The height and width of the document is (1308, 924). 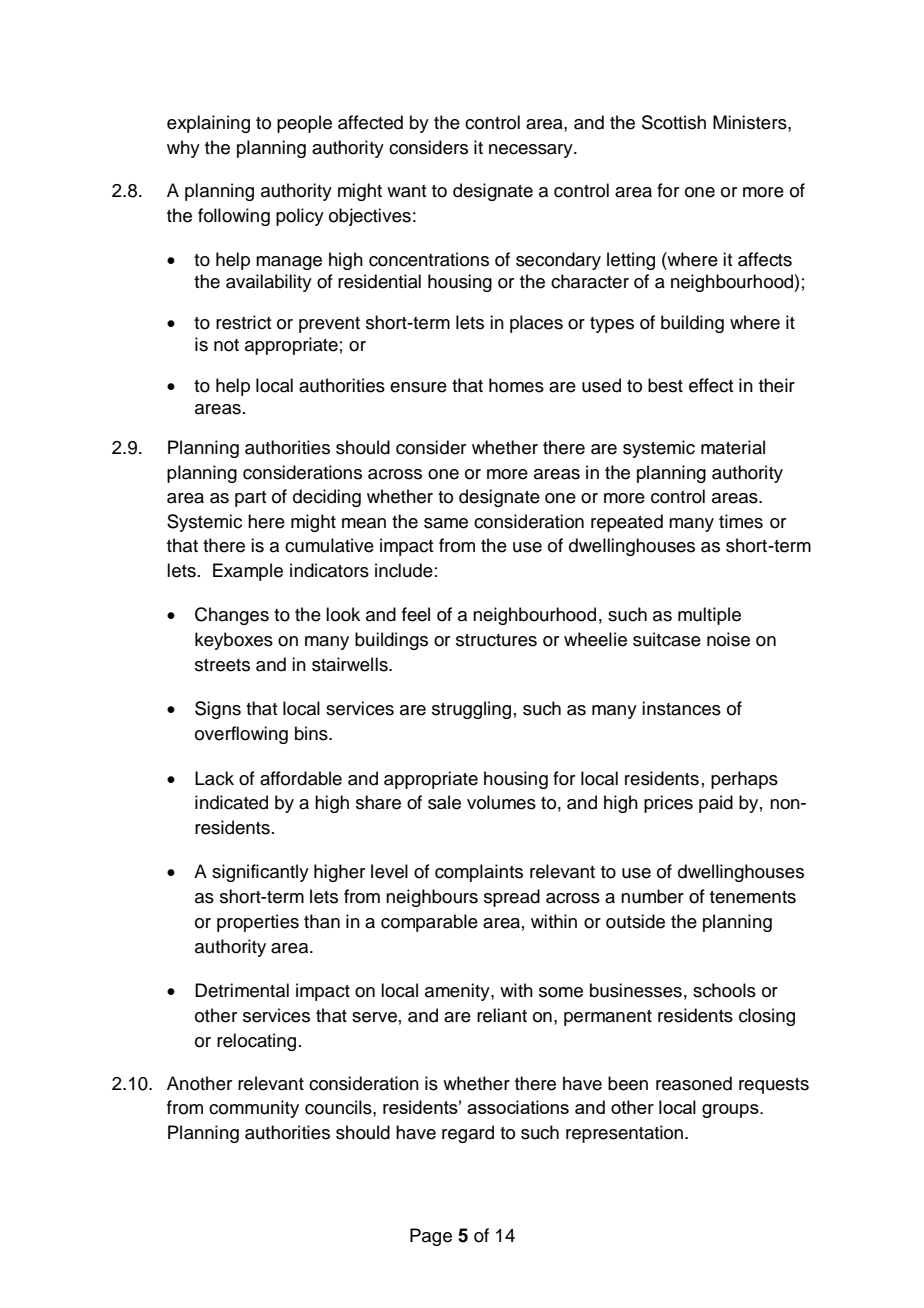 I want to click on comparable, so click(x=429, y=923).
